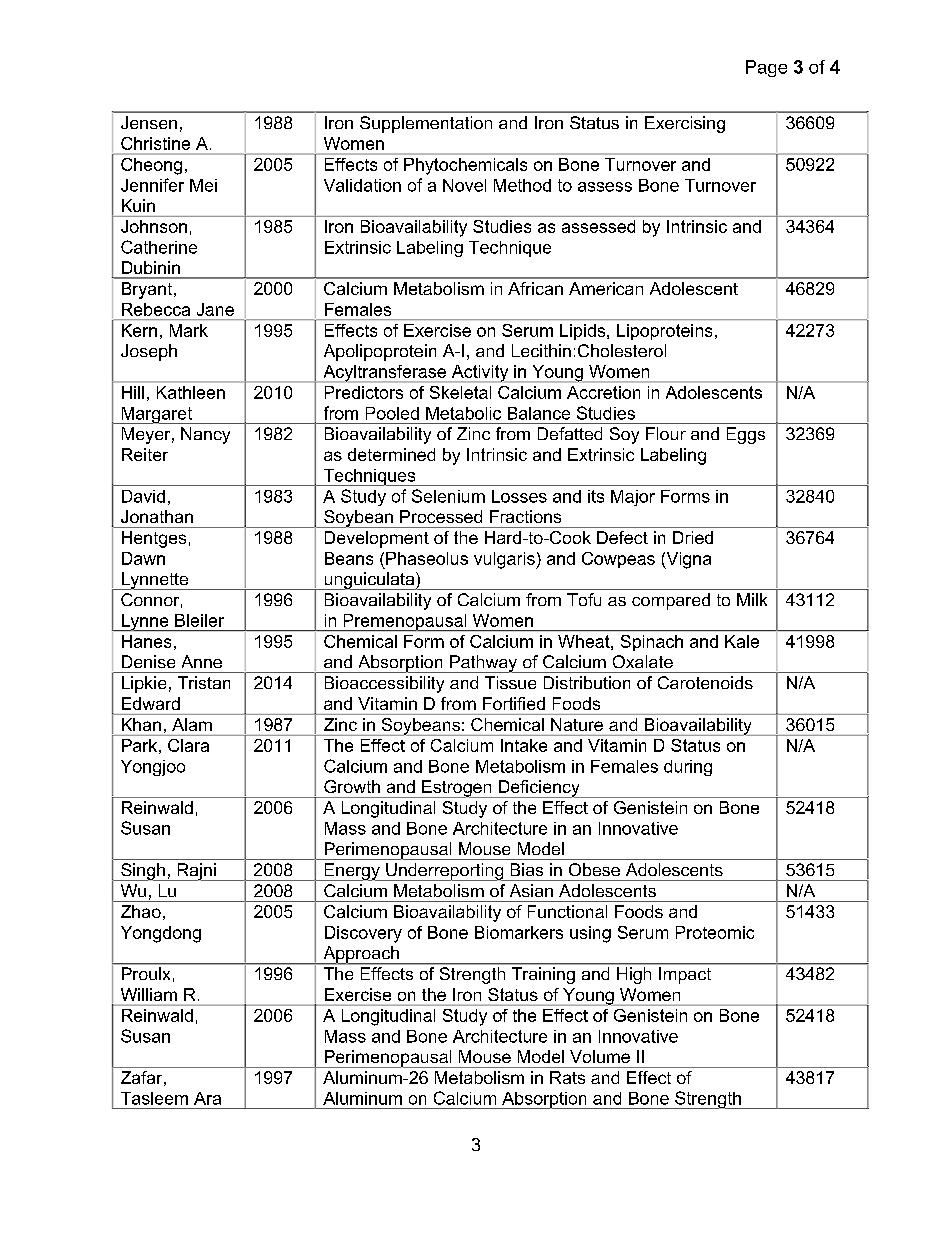 The height and width of the screenshot is (1233, 952). I want to click on Supplementation, so click(426, 124).
